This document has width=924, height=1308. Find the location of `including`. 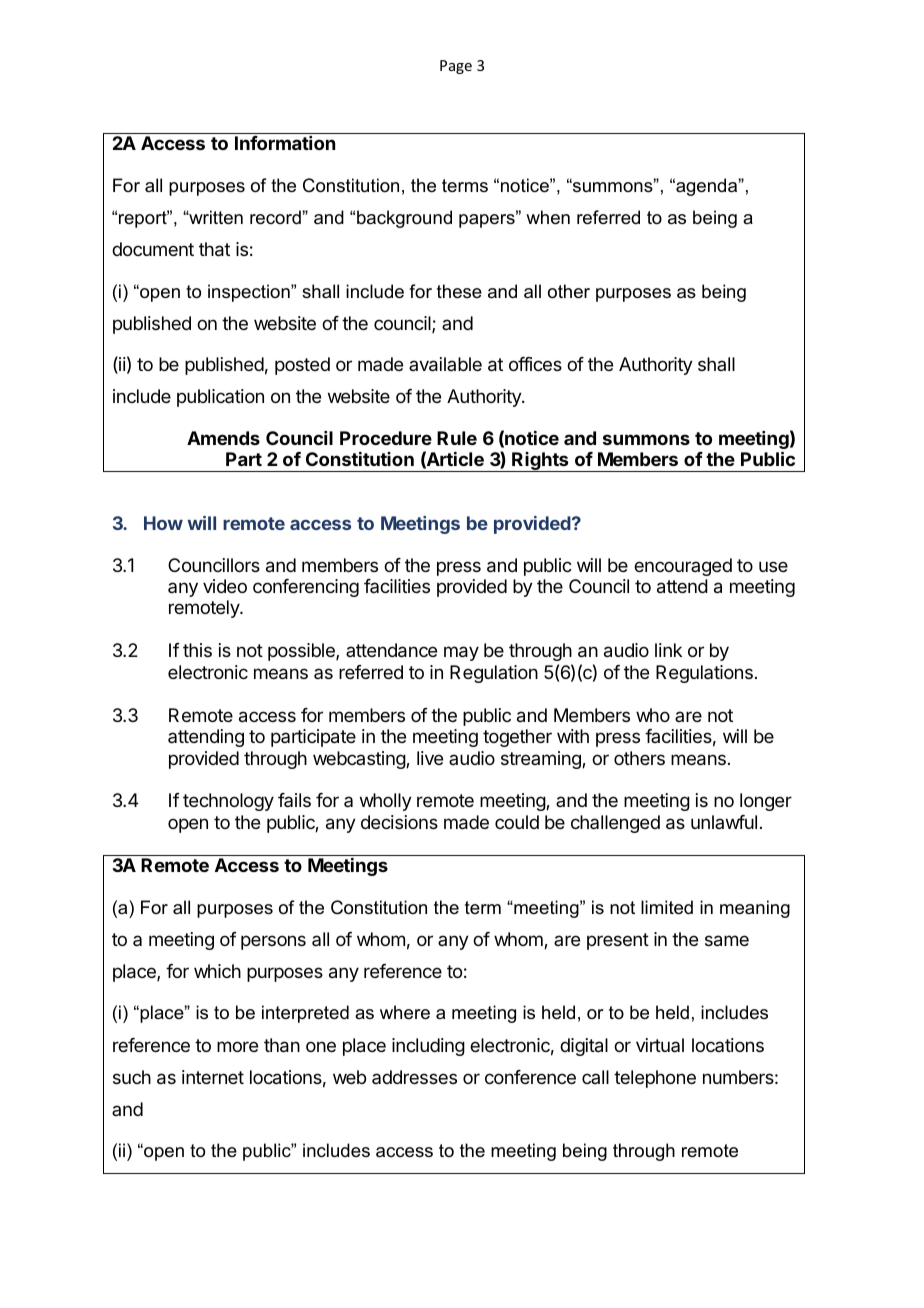

including is located at coordinates (428, 1047).
